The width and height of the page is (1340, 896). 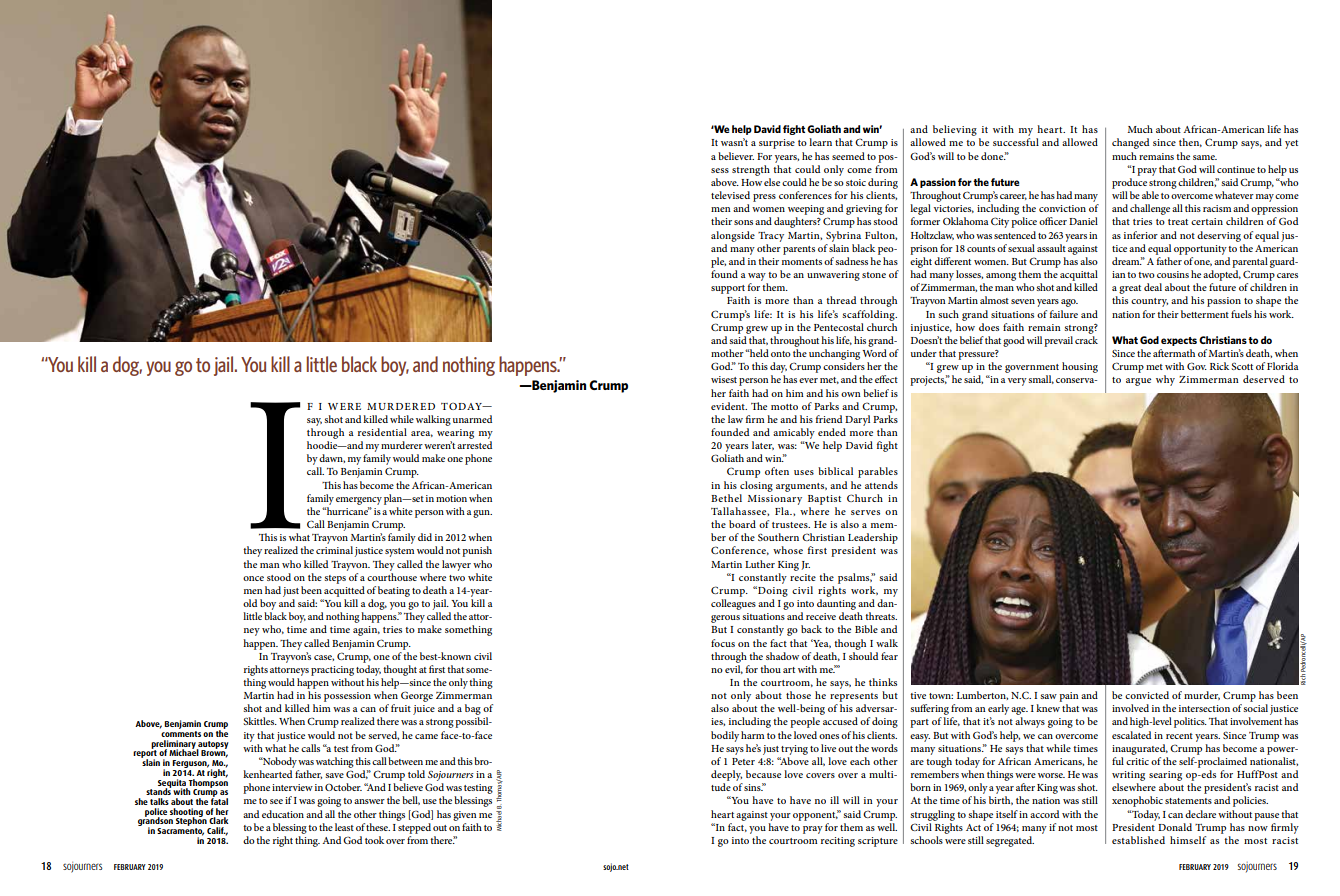 What do you see at coordinates (756, 486) in the page?
I see `closing` at bounding box center [756, 486].
